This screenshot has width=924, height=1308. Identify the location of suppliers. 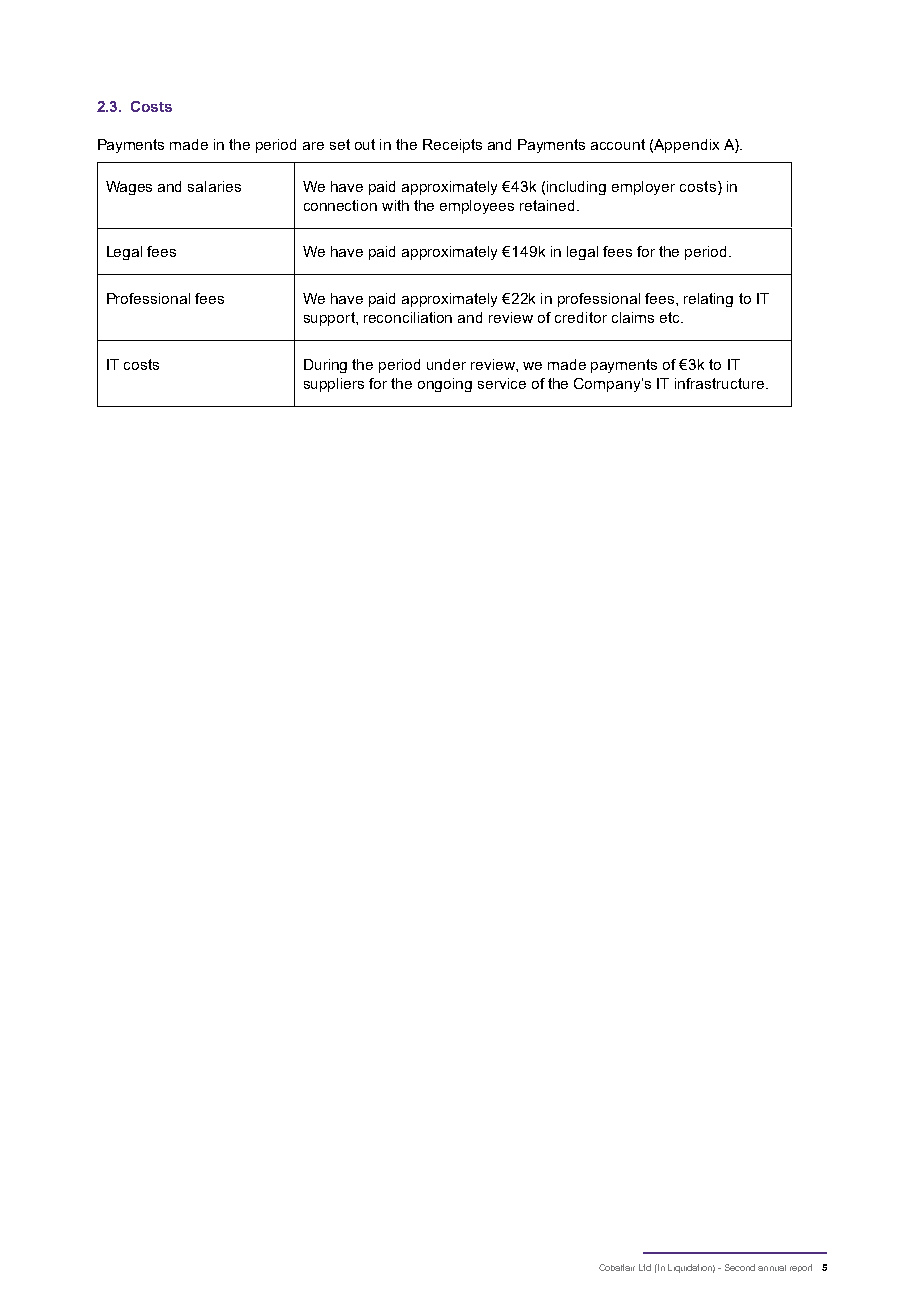
(334, 385).
